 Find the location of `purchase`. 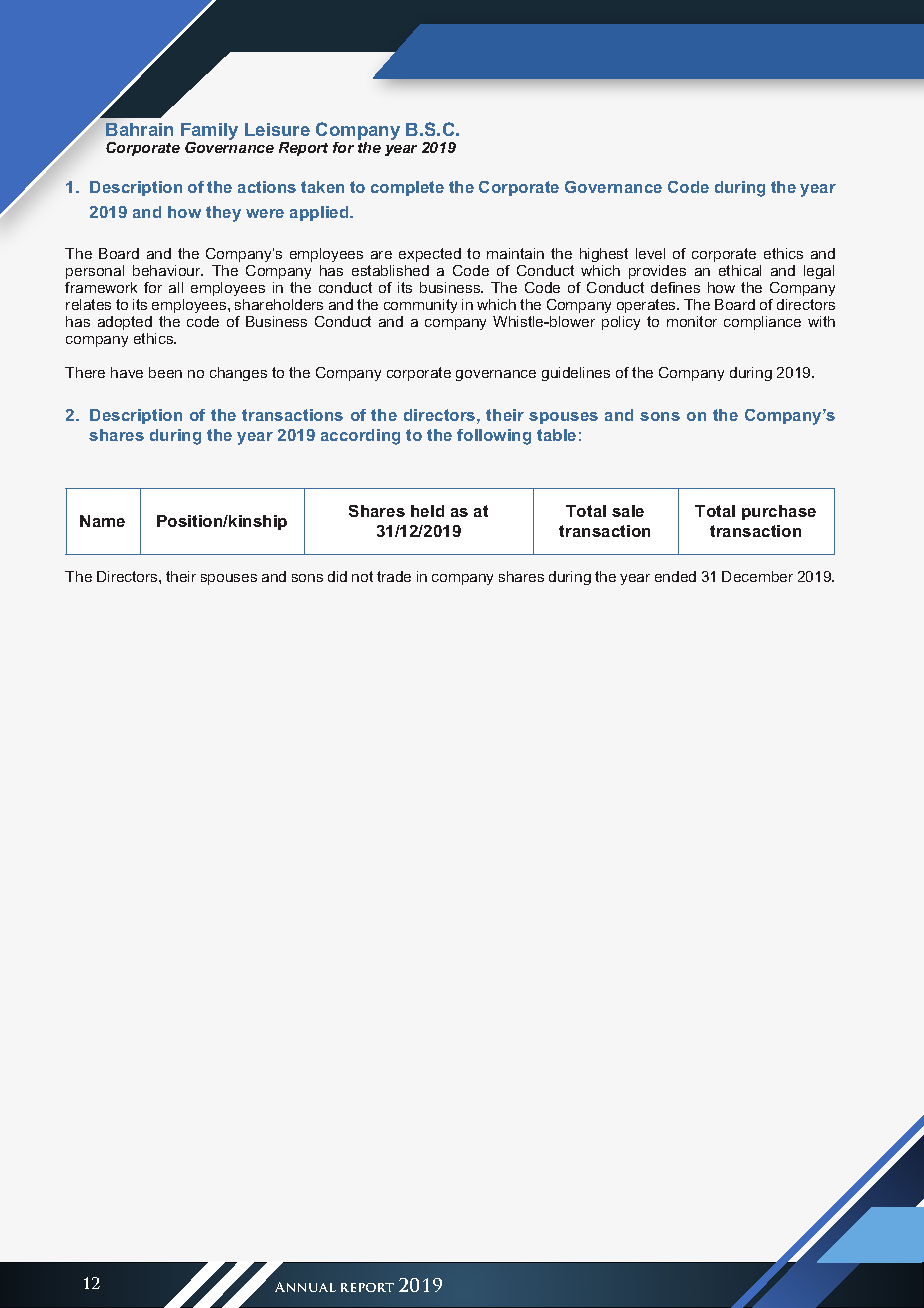

purchase is located at coordinates (779, 512).
